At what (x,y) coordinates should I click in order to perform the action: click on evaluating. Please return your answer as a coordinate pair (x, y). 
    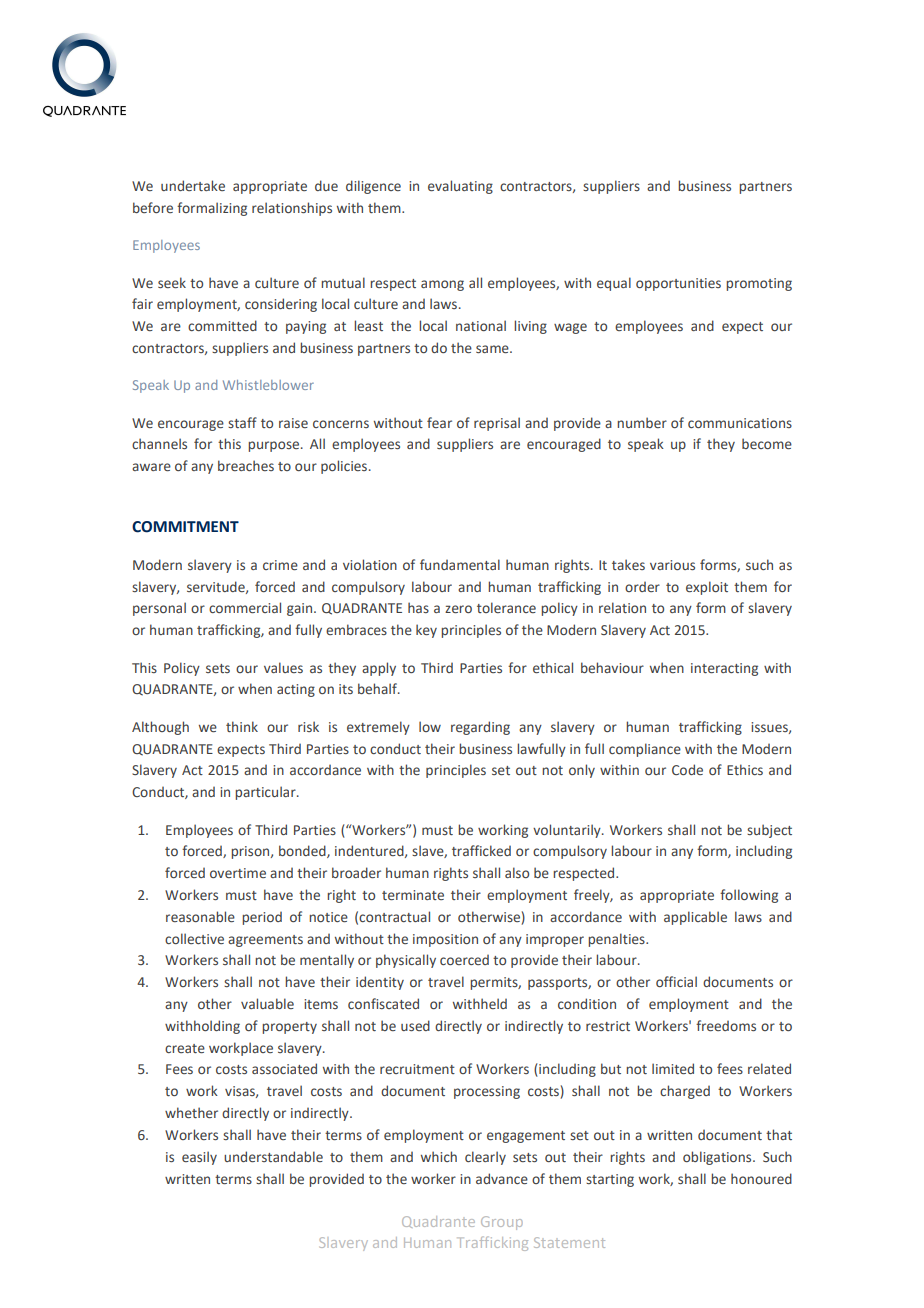
    Looking at the image, I should click on (460, 187).
